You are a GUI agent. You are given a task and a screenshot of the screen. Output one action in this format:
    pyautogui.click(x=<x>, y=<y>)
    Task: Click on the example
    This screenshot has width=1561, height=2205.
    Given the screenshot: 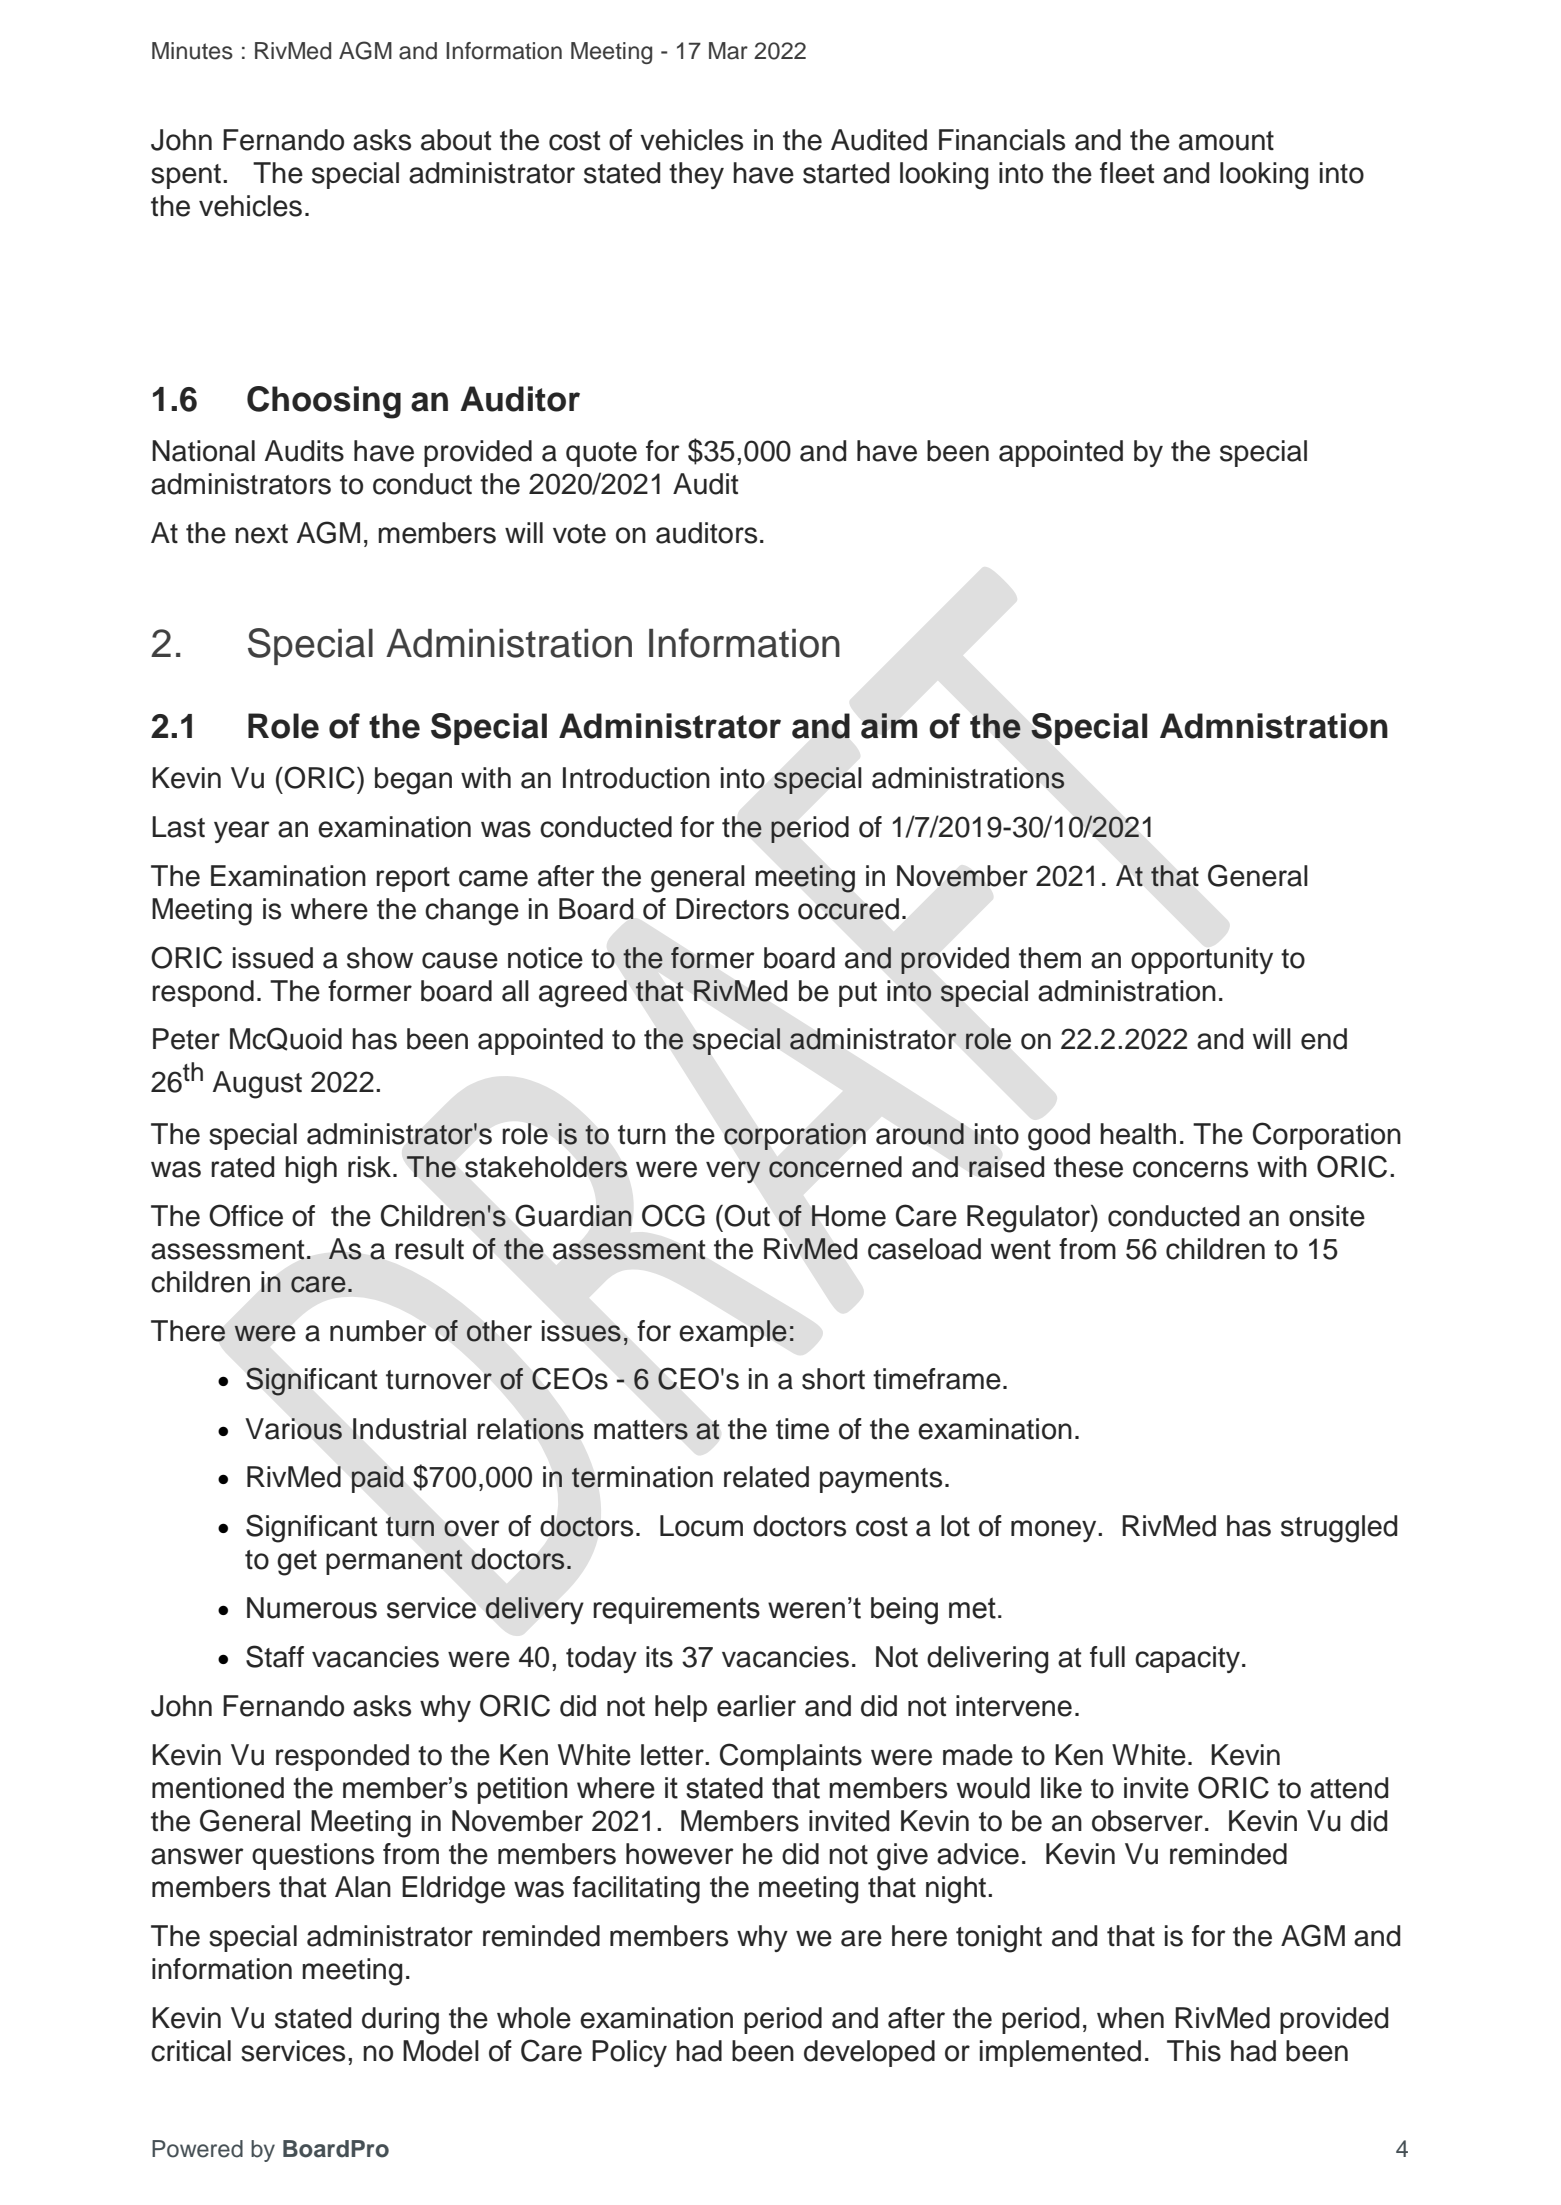 What is the action you would take?
    pyautogui.click(x=733, y=1333)
